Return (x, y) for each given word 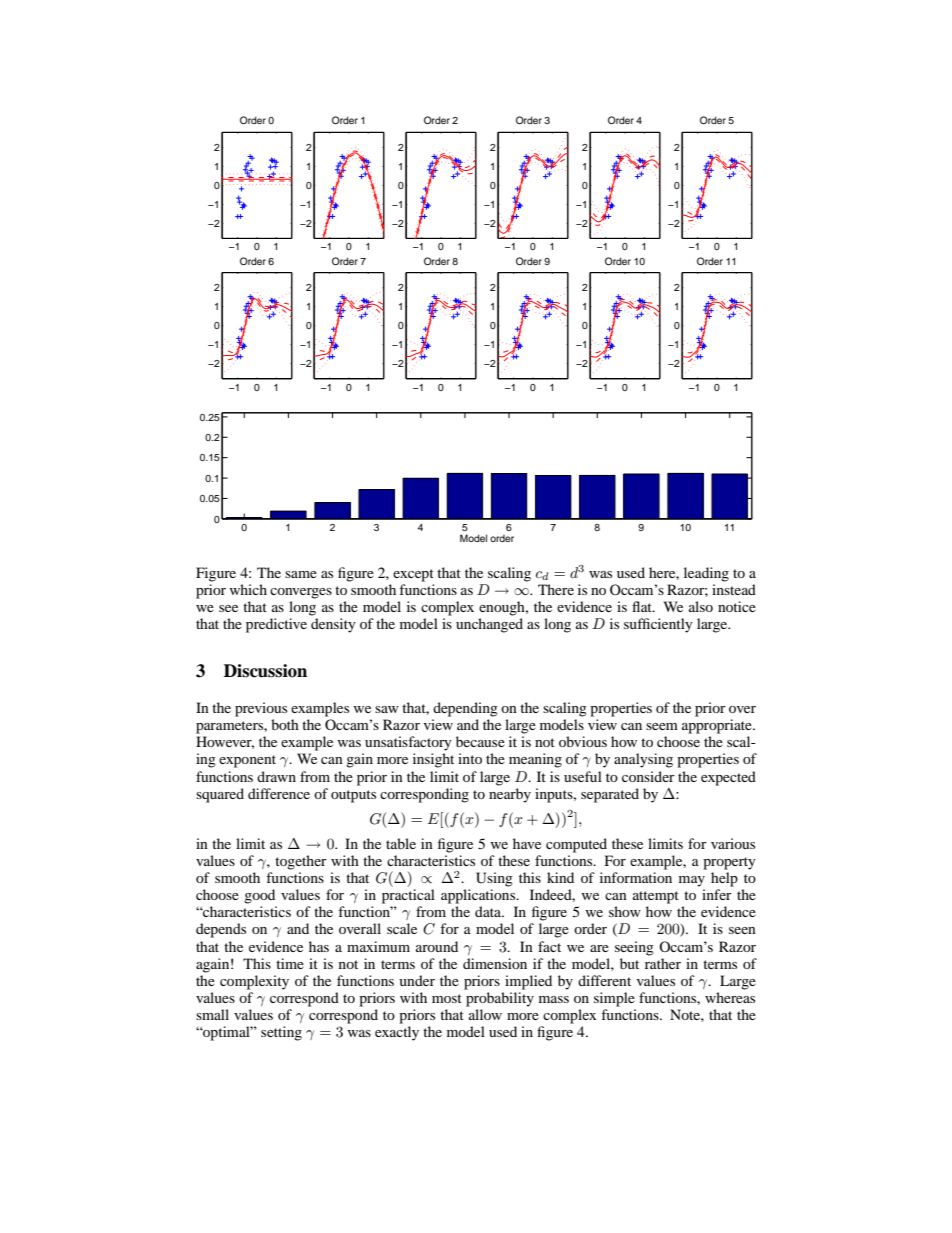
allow (485, 1014)
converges (301, 593)
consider (648, 776)
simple (614, 999)
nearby (510, 795)
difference (279, 793)
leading (706, 574)
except (413, 575)
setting (281, 1033)
